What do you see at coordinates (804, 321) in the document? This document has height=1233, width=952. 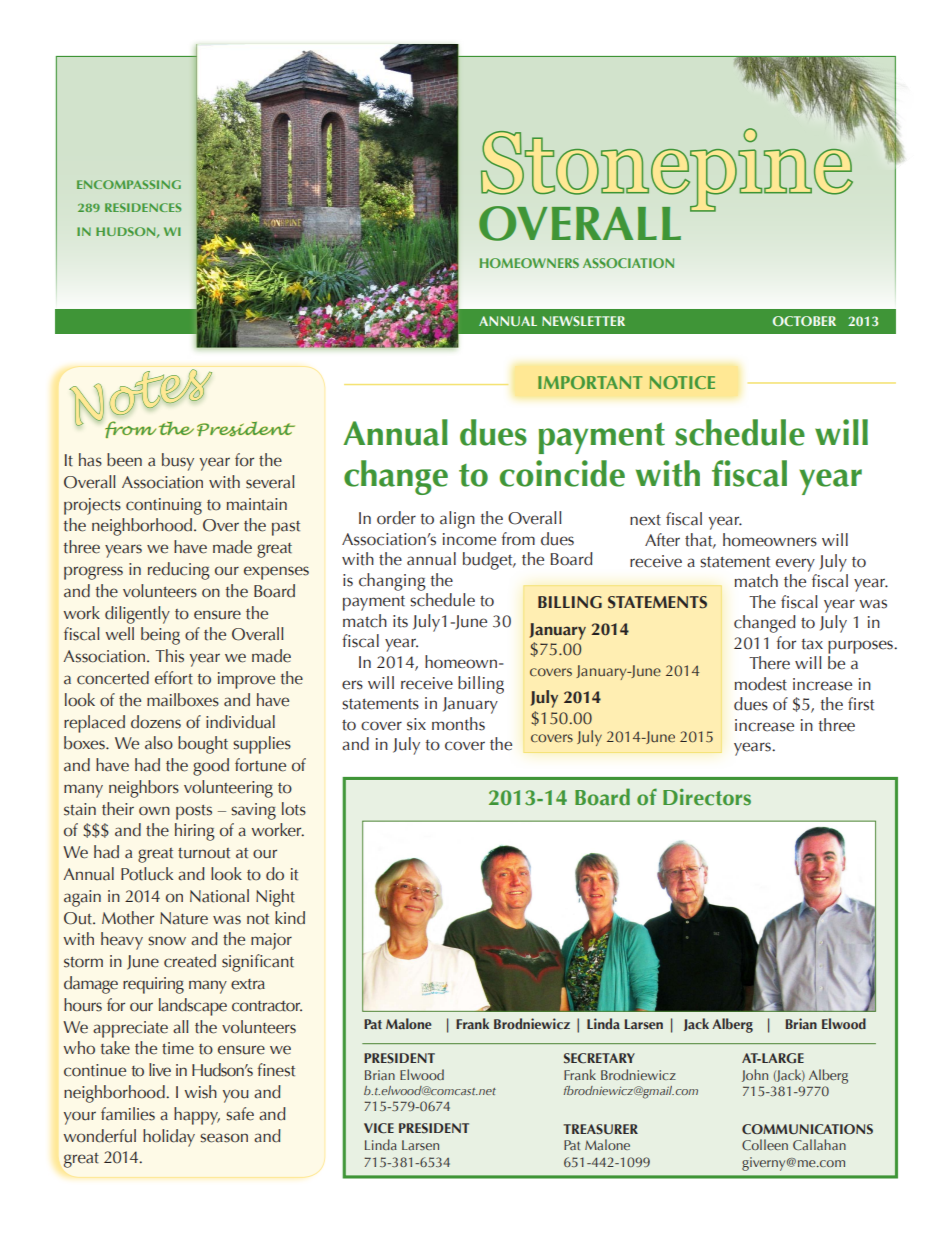 I see `OCTOBER` at bounding box center [804, 321].
